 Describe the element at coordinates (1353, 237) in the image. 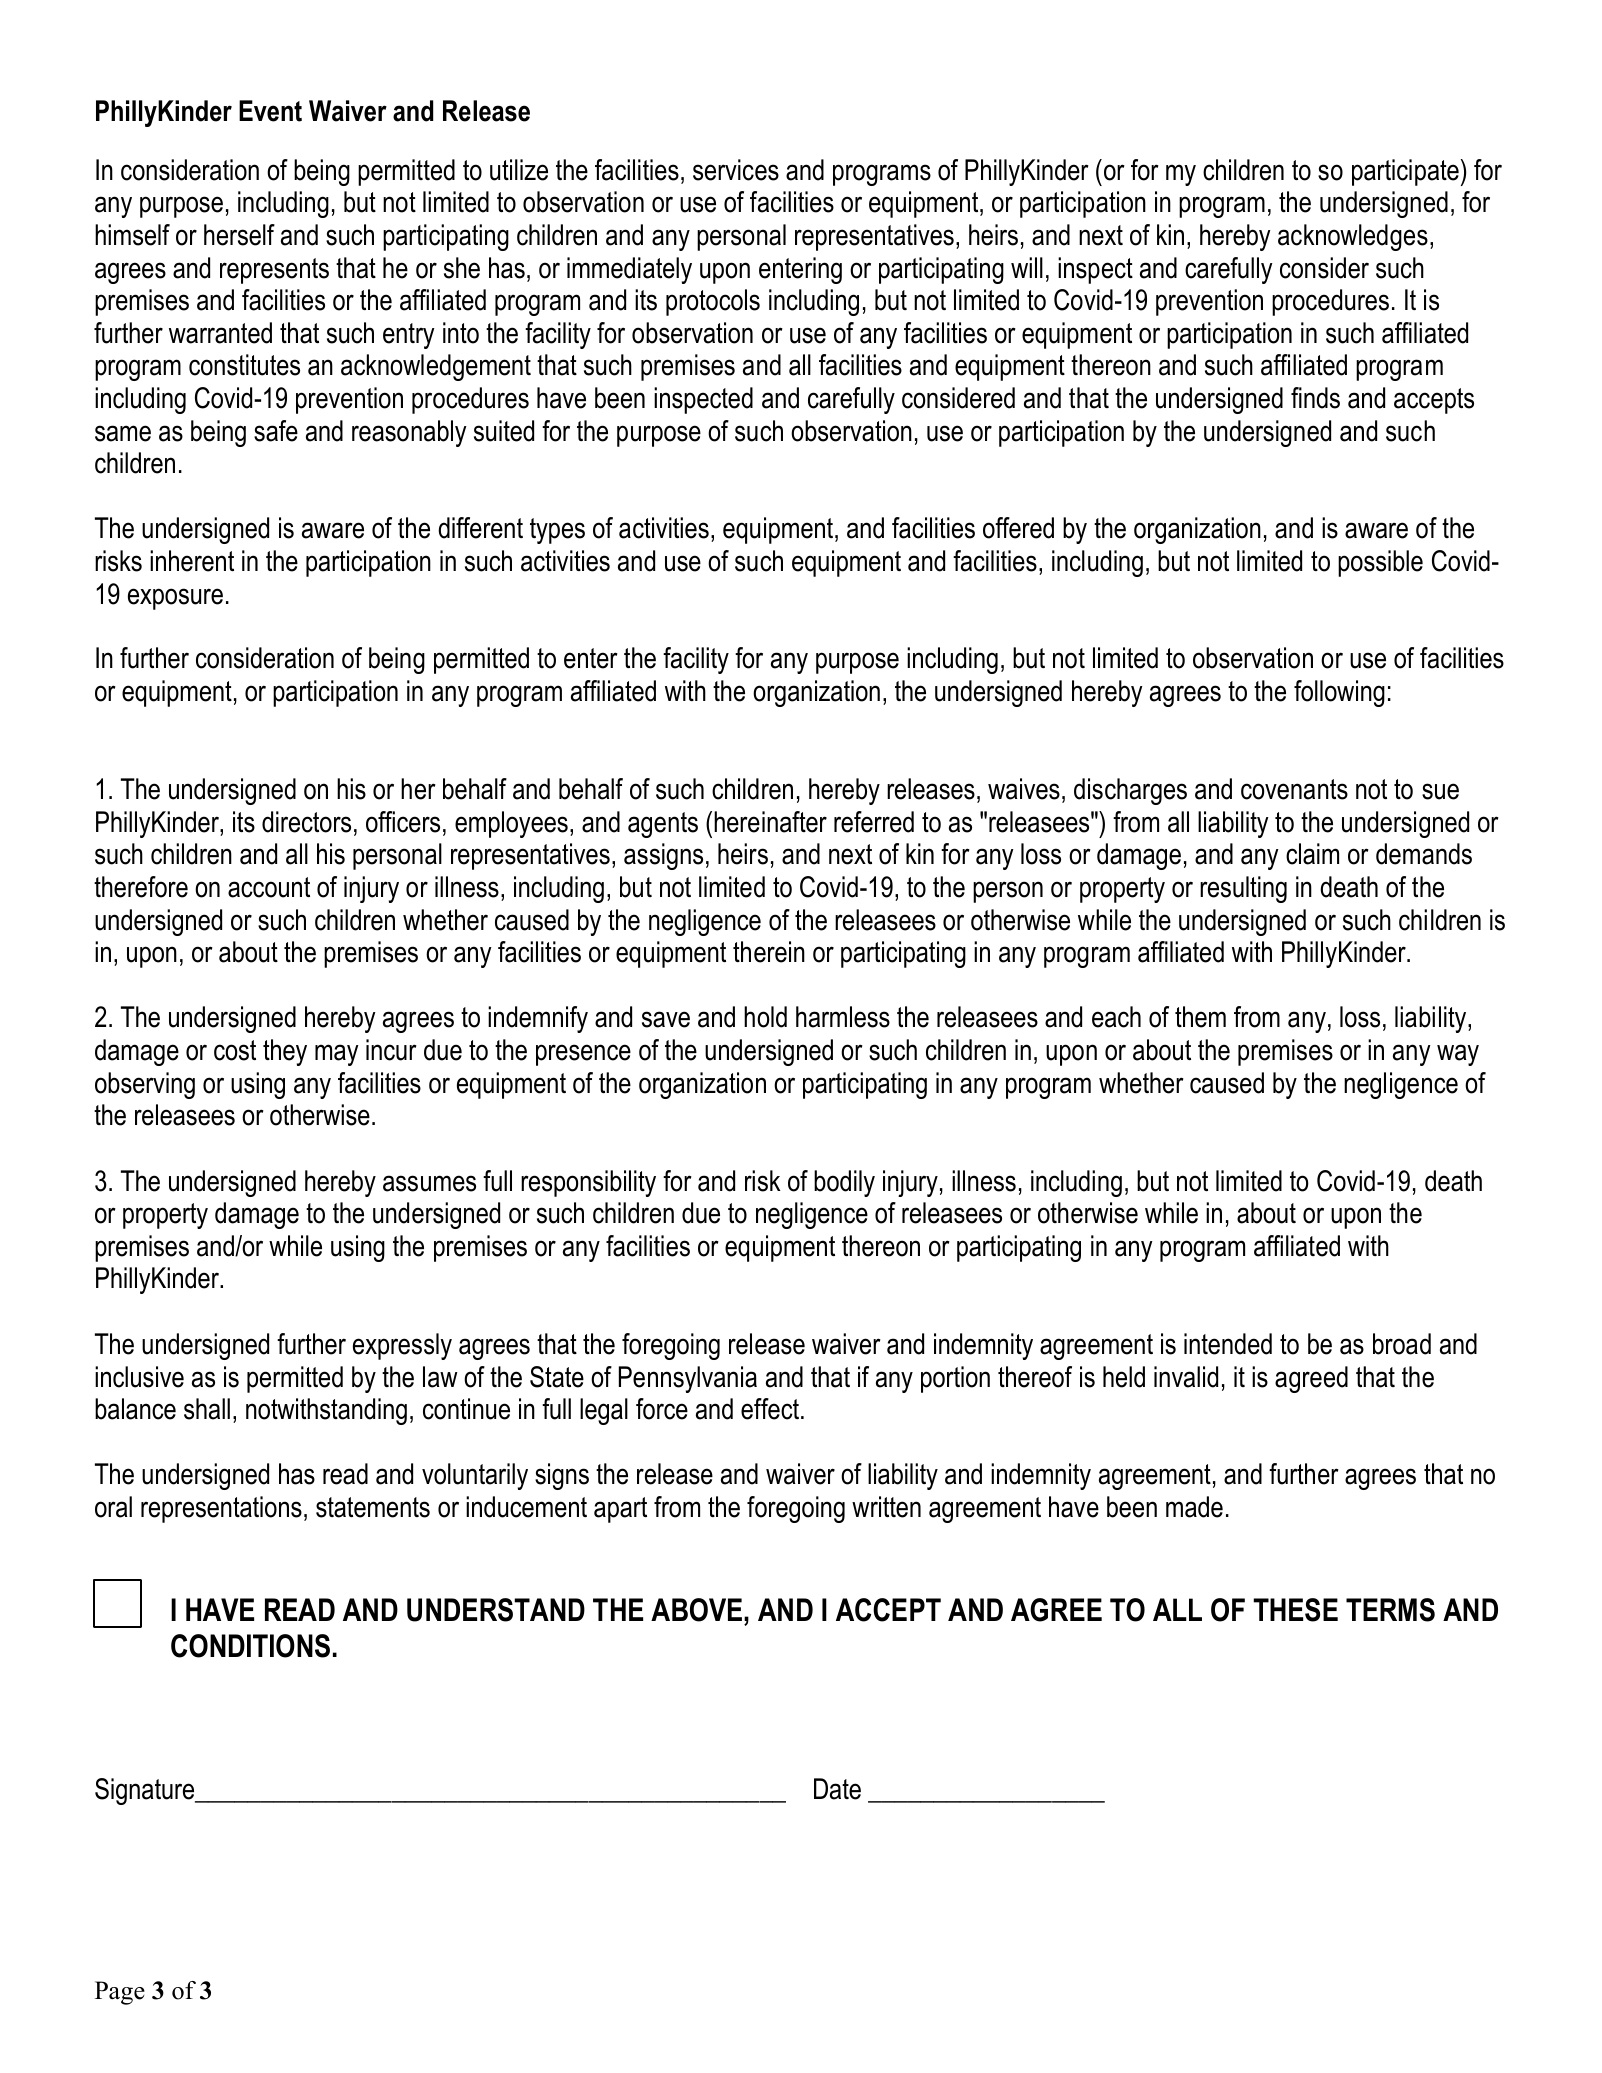

I see `acknowledges` at that location.
